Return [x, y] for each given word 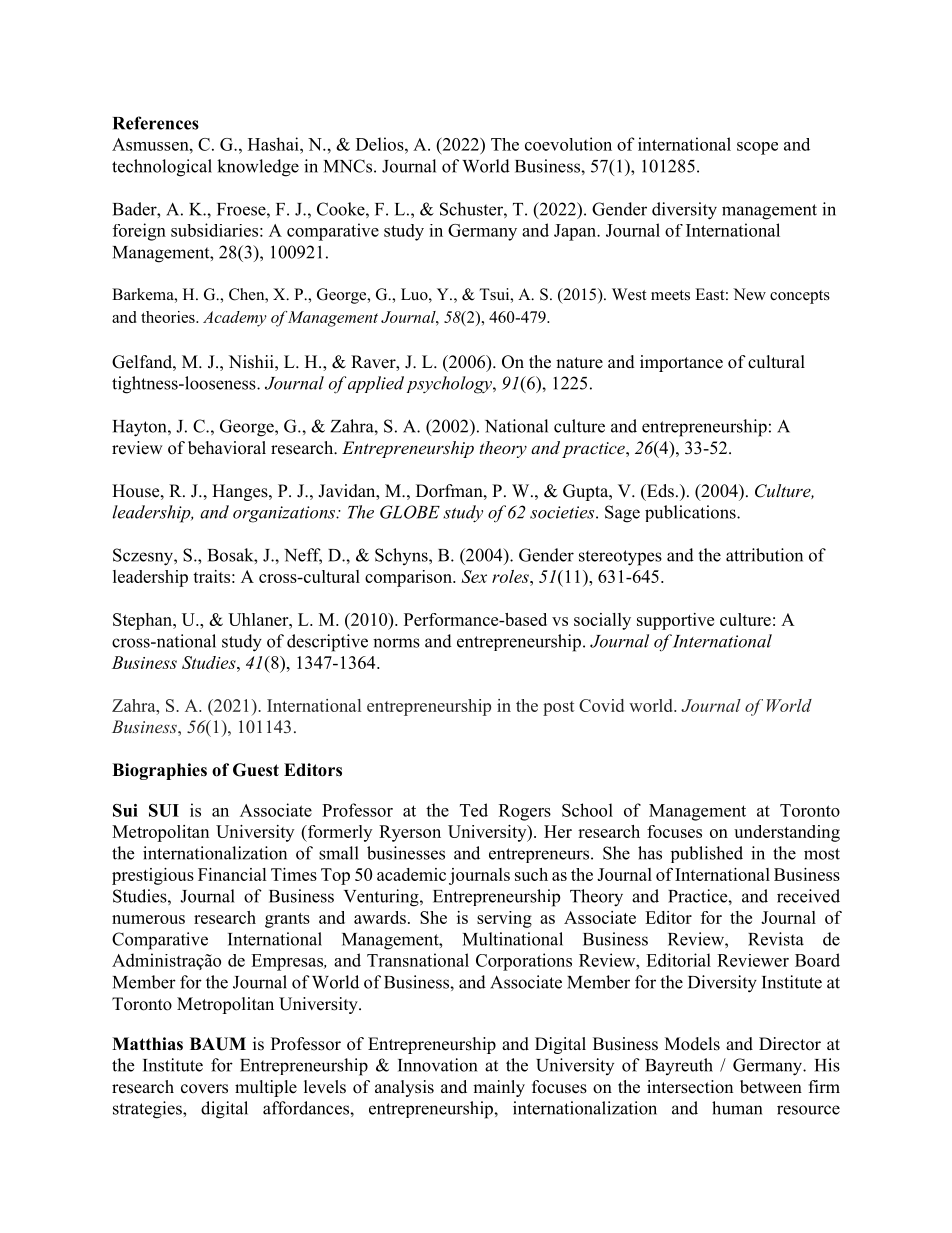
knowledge [258, 168]
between [771, 1087]
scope [757, 148]
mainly [499, 1088]
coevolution [568, 144]
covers [204, 1089]
